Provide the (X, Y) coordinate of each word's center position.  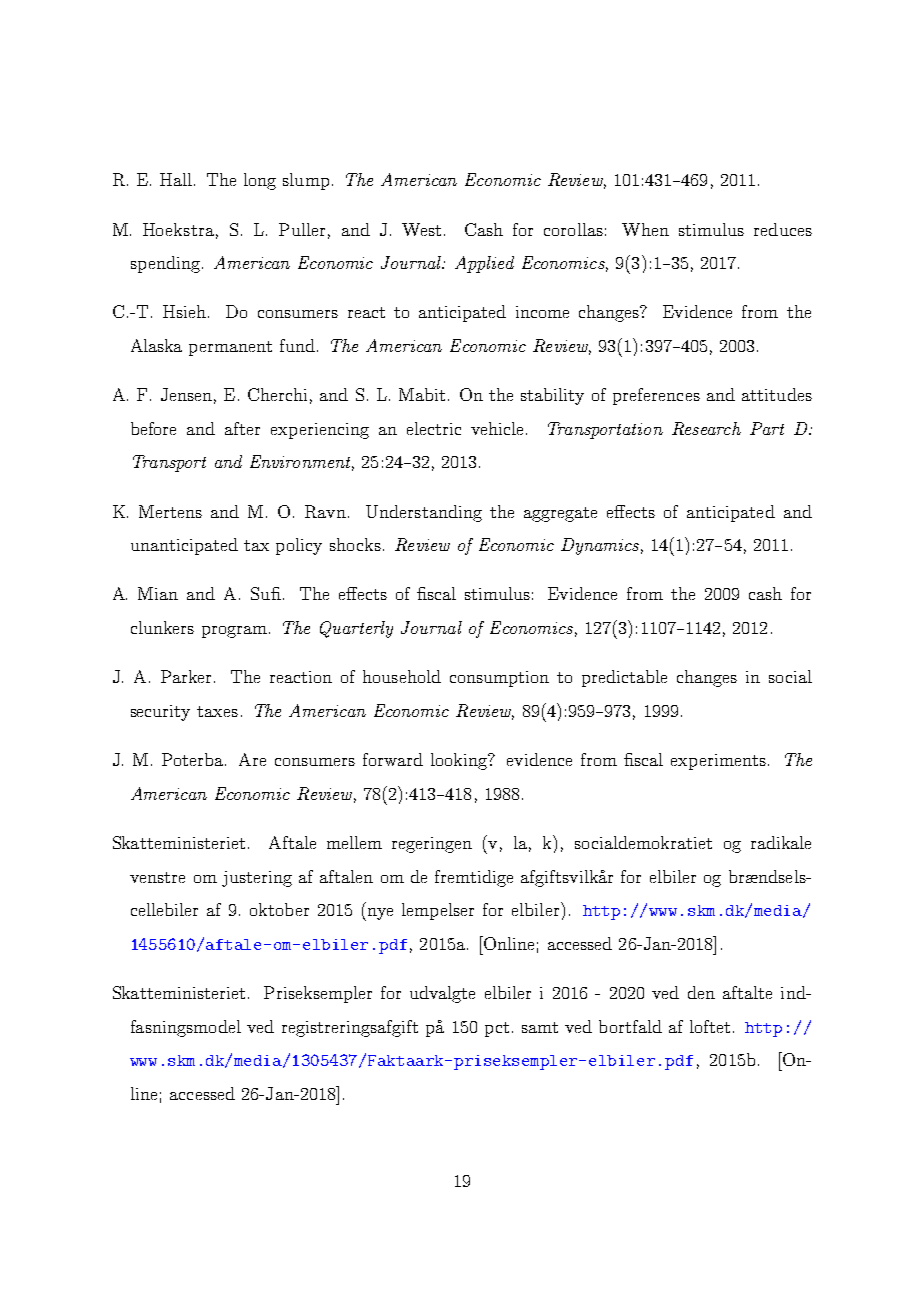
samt (540, 1027)
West (421, 229)
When (645, 229)
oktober (279, 909)
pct (497, 1029)
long (260, 181)
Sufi (266, 593)
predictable (624, 678)
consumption (499, 679)
